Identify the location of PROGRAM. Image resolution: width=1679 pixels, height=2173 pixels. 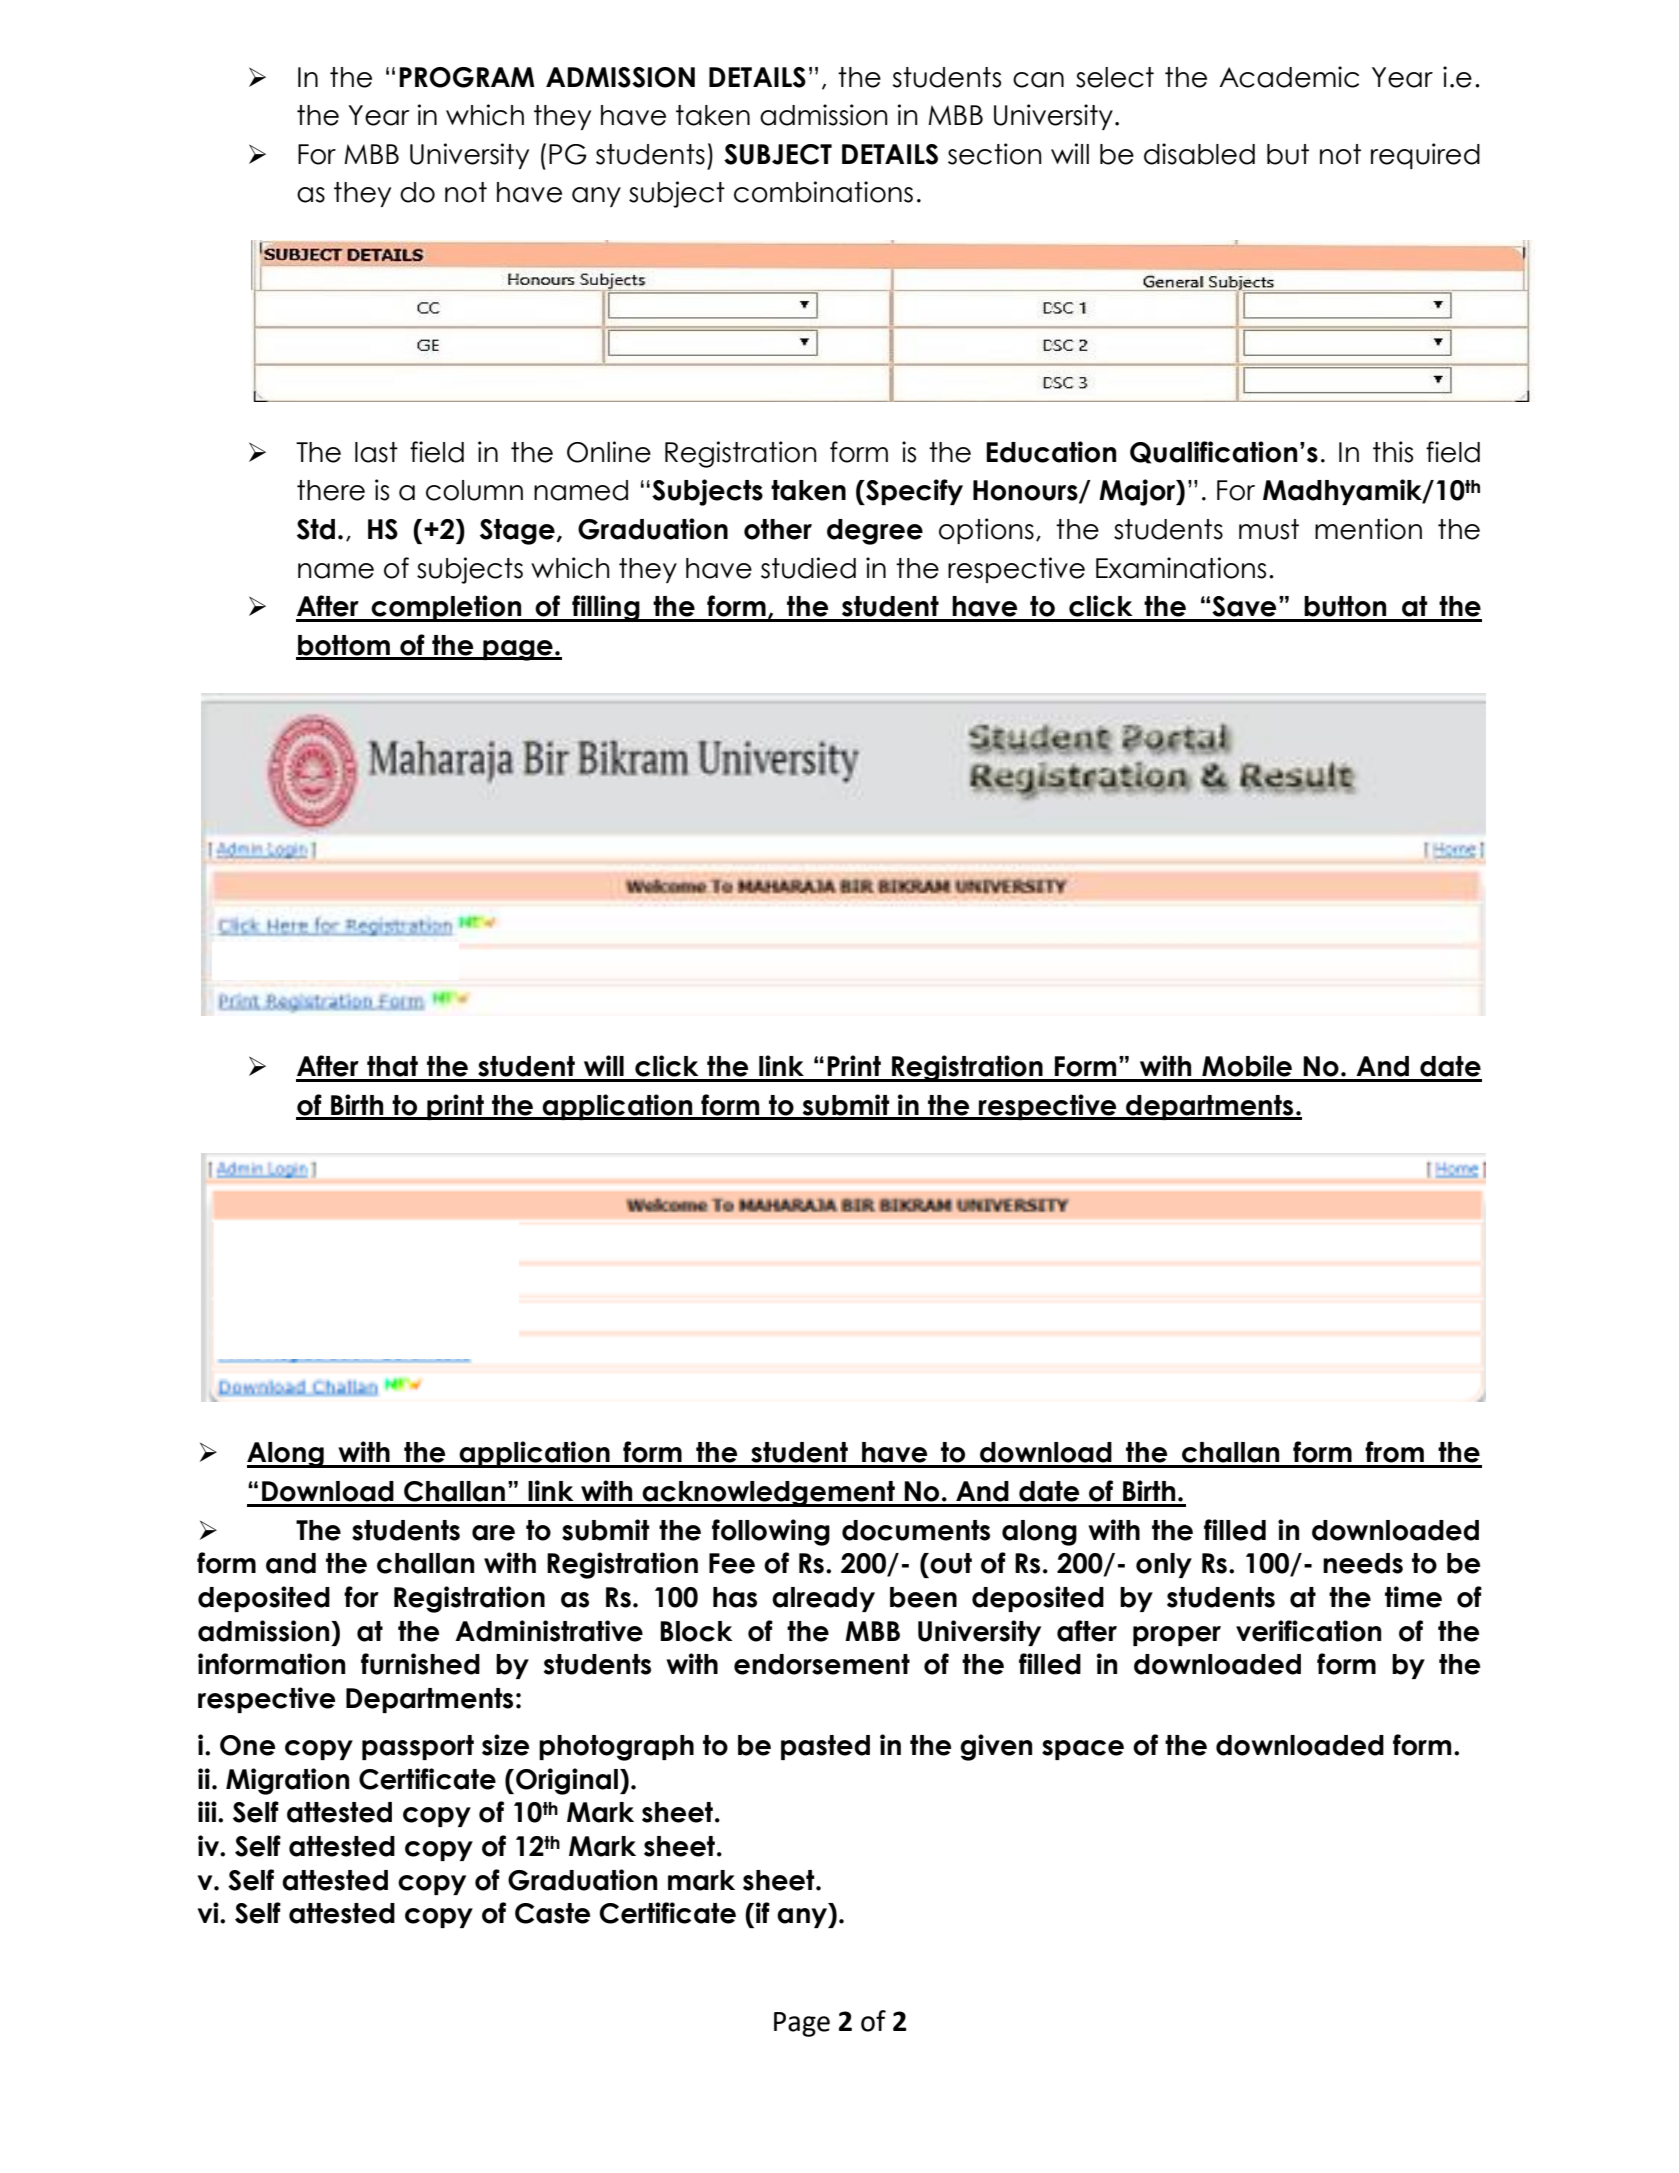
(467, 77).
